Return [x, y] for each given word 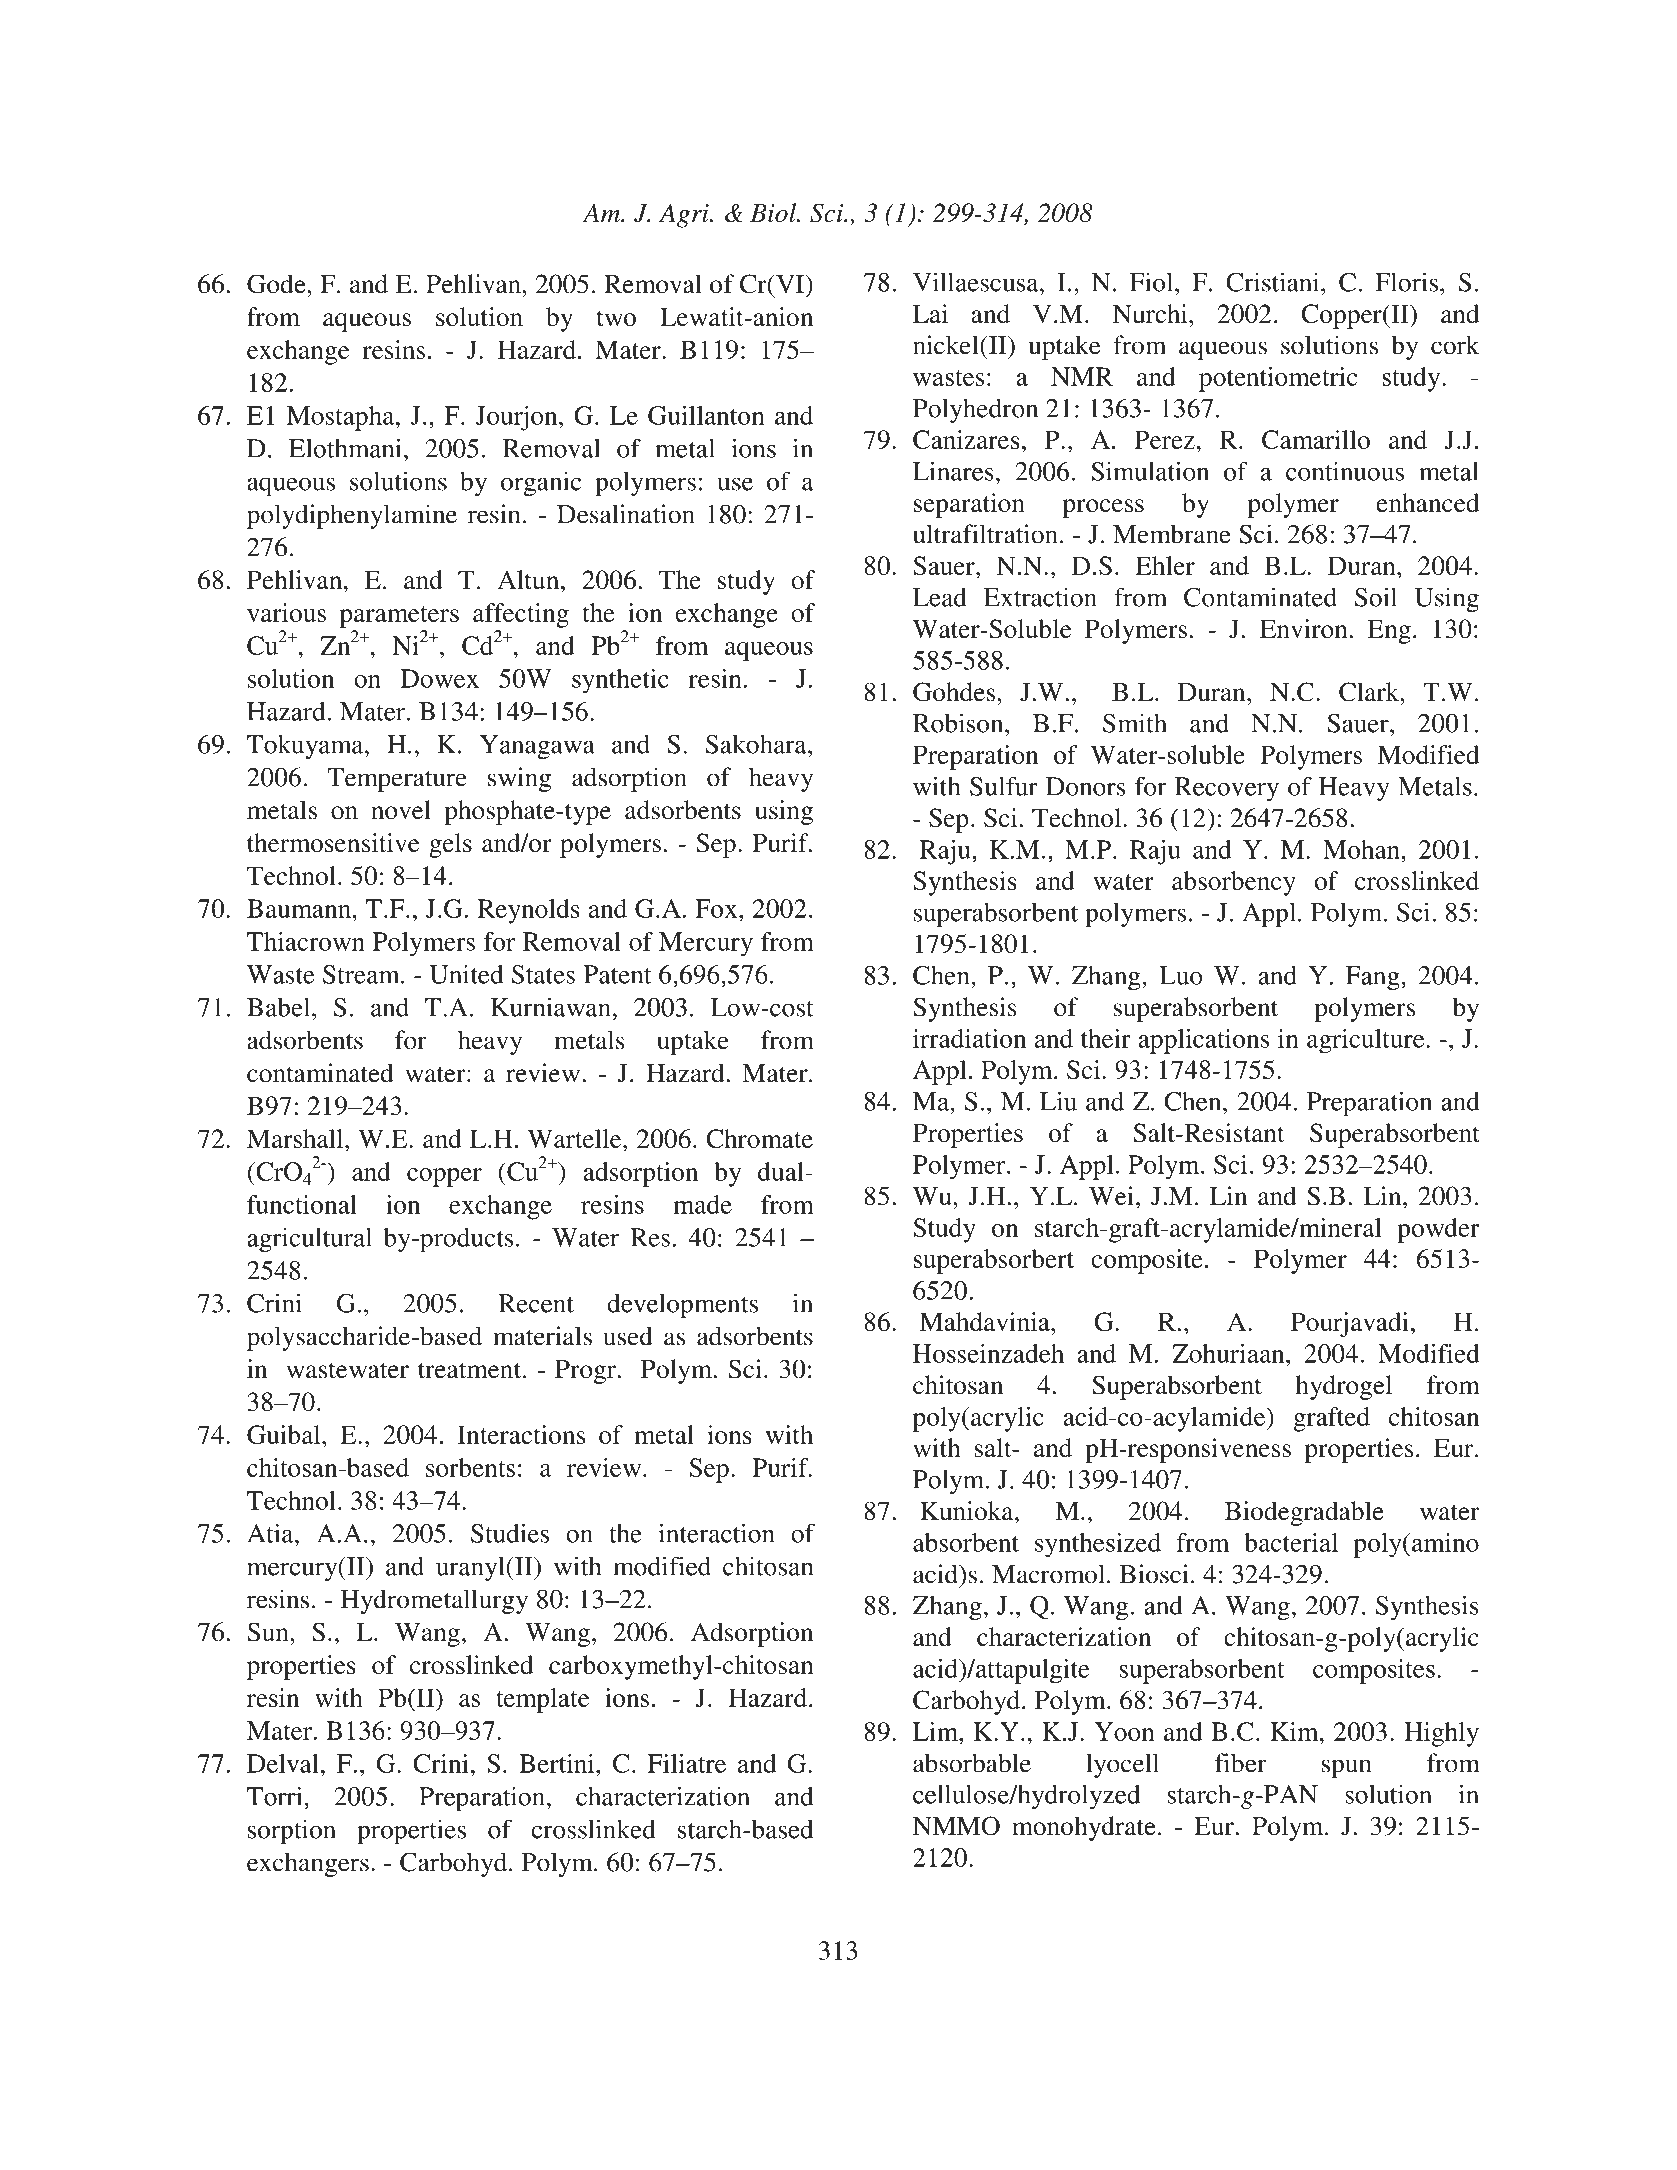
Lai [930, 313]
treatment [471, 1370]
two [616, 318]
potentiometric [1278, 379]
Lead [940, 597]
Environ [1304, 628]
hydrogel [1344, 1387]
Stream [362, 974]
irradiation [969, 1038]
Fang [1374, 978]
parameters [399, 617]
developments [682, 1305]
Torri [276, 1796]
